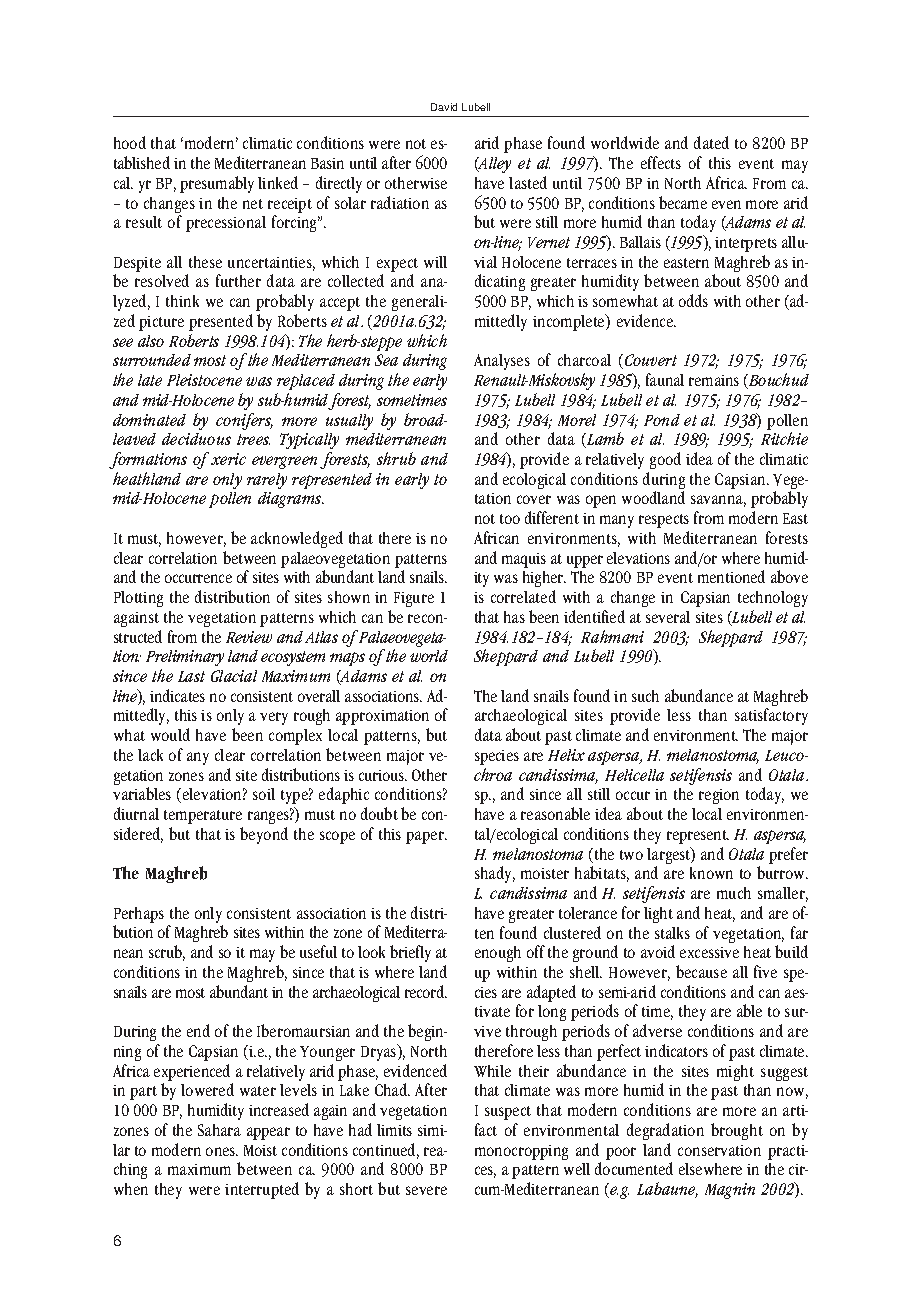  I want to click on Glacial, so click(234, 676).
